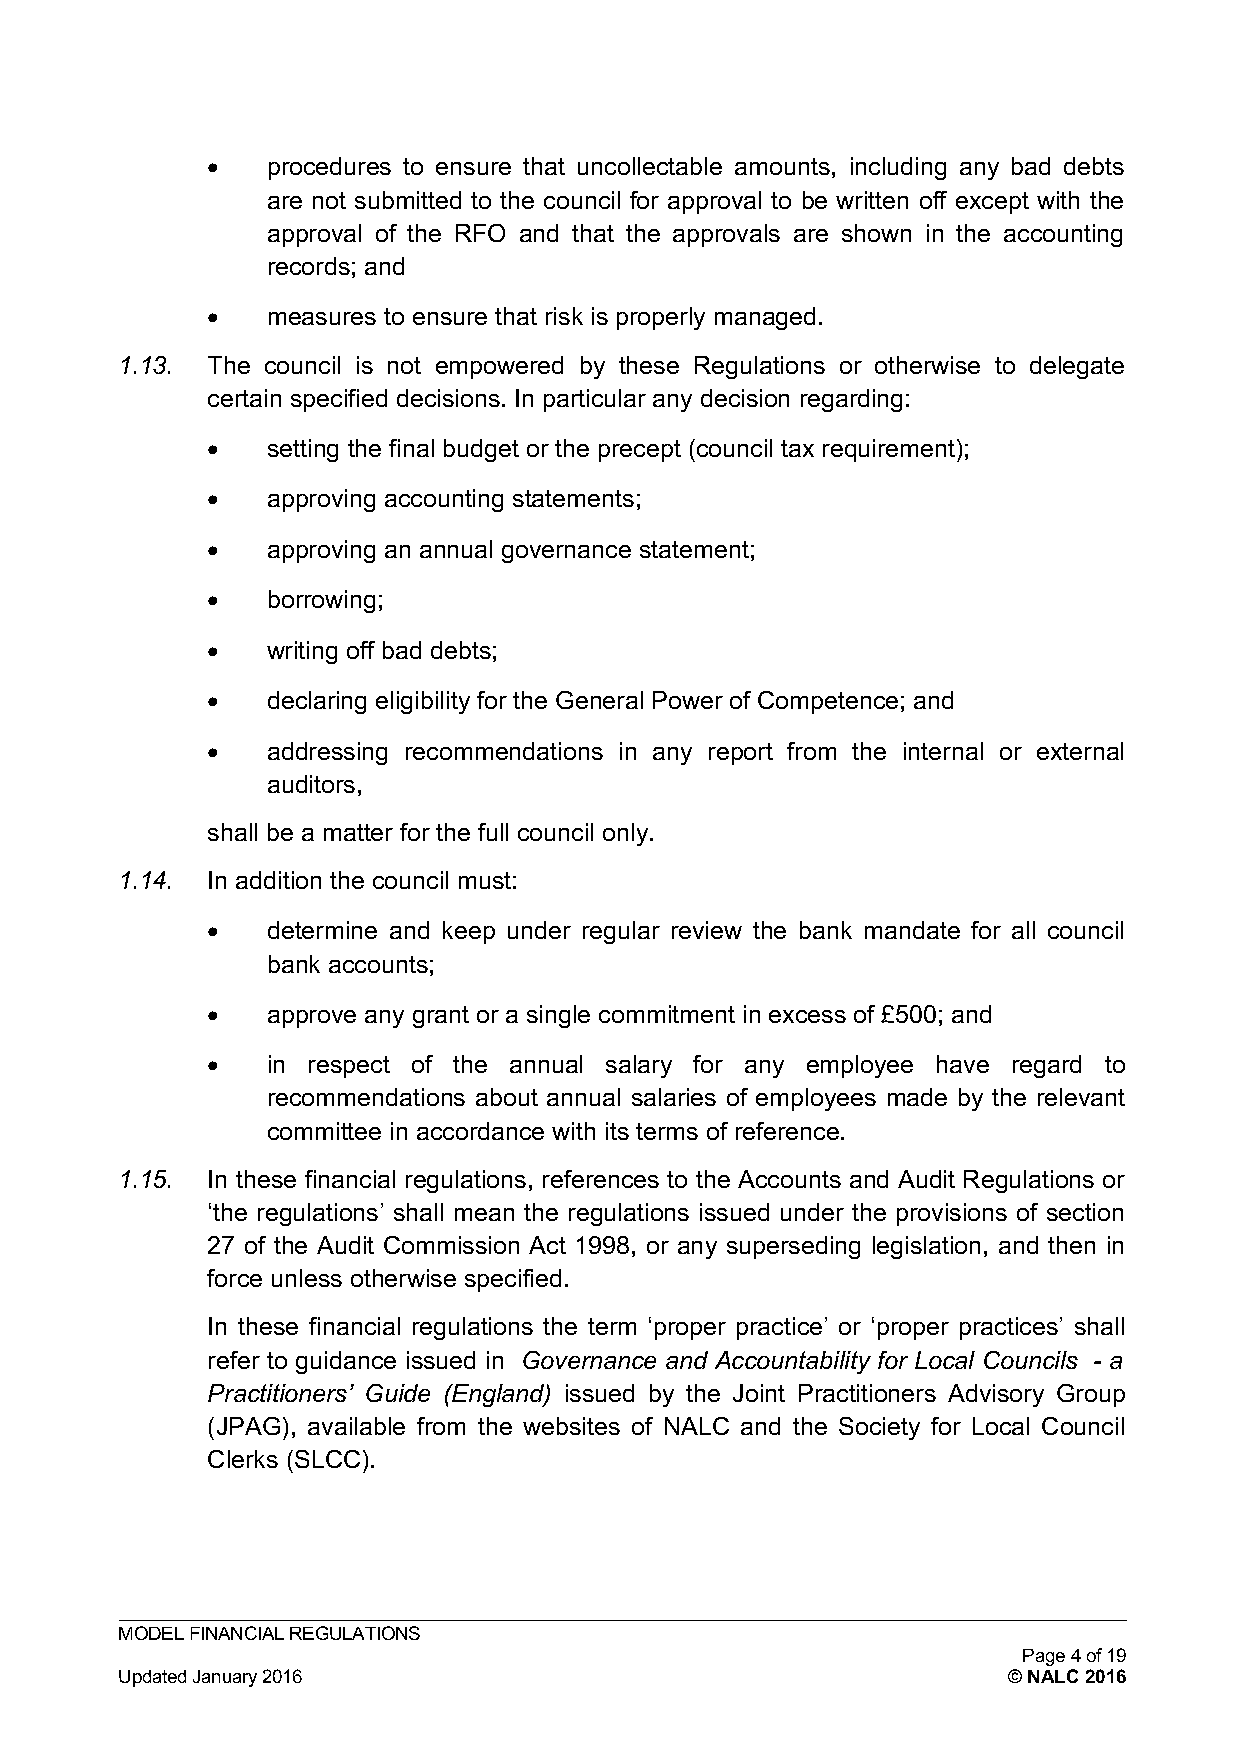 The image size is (1245, 1762). I want to click on addition, so click(278, 880).
